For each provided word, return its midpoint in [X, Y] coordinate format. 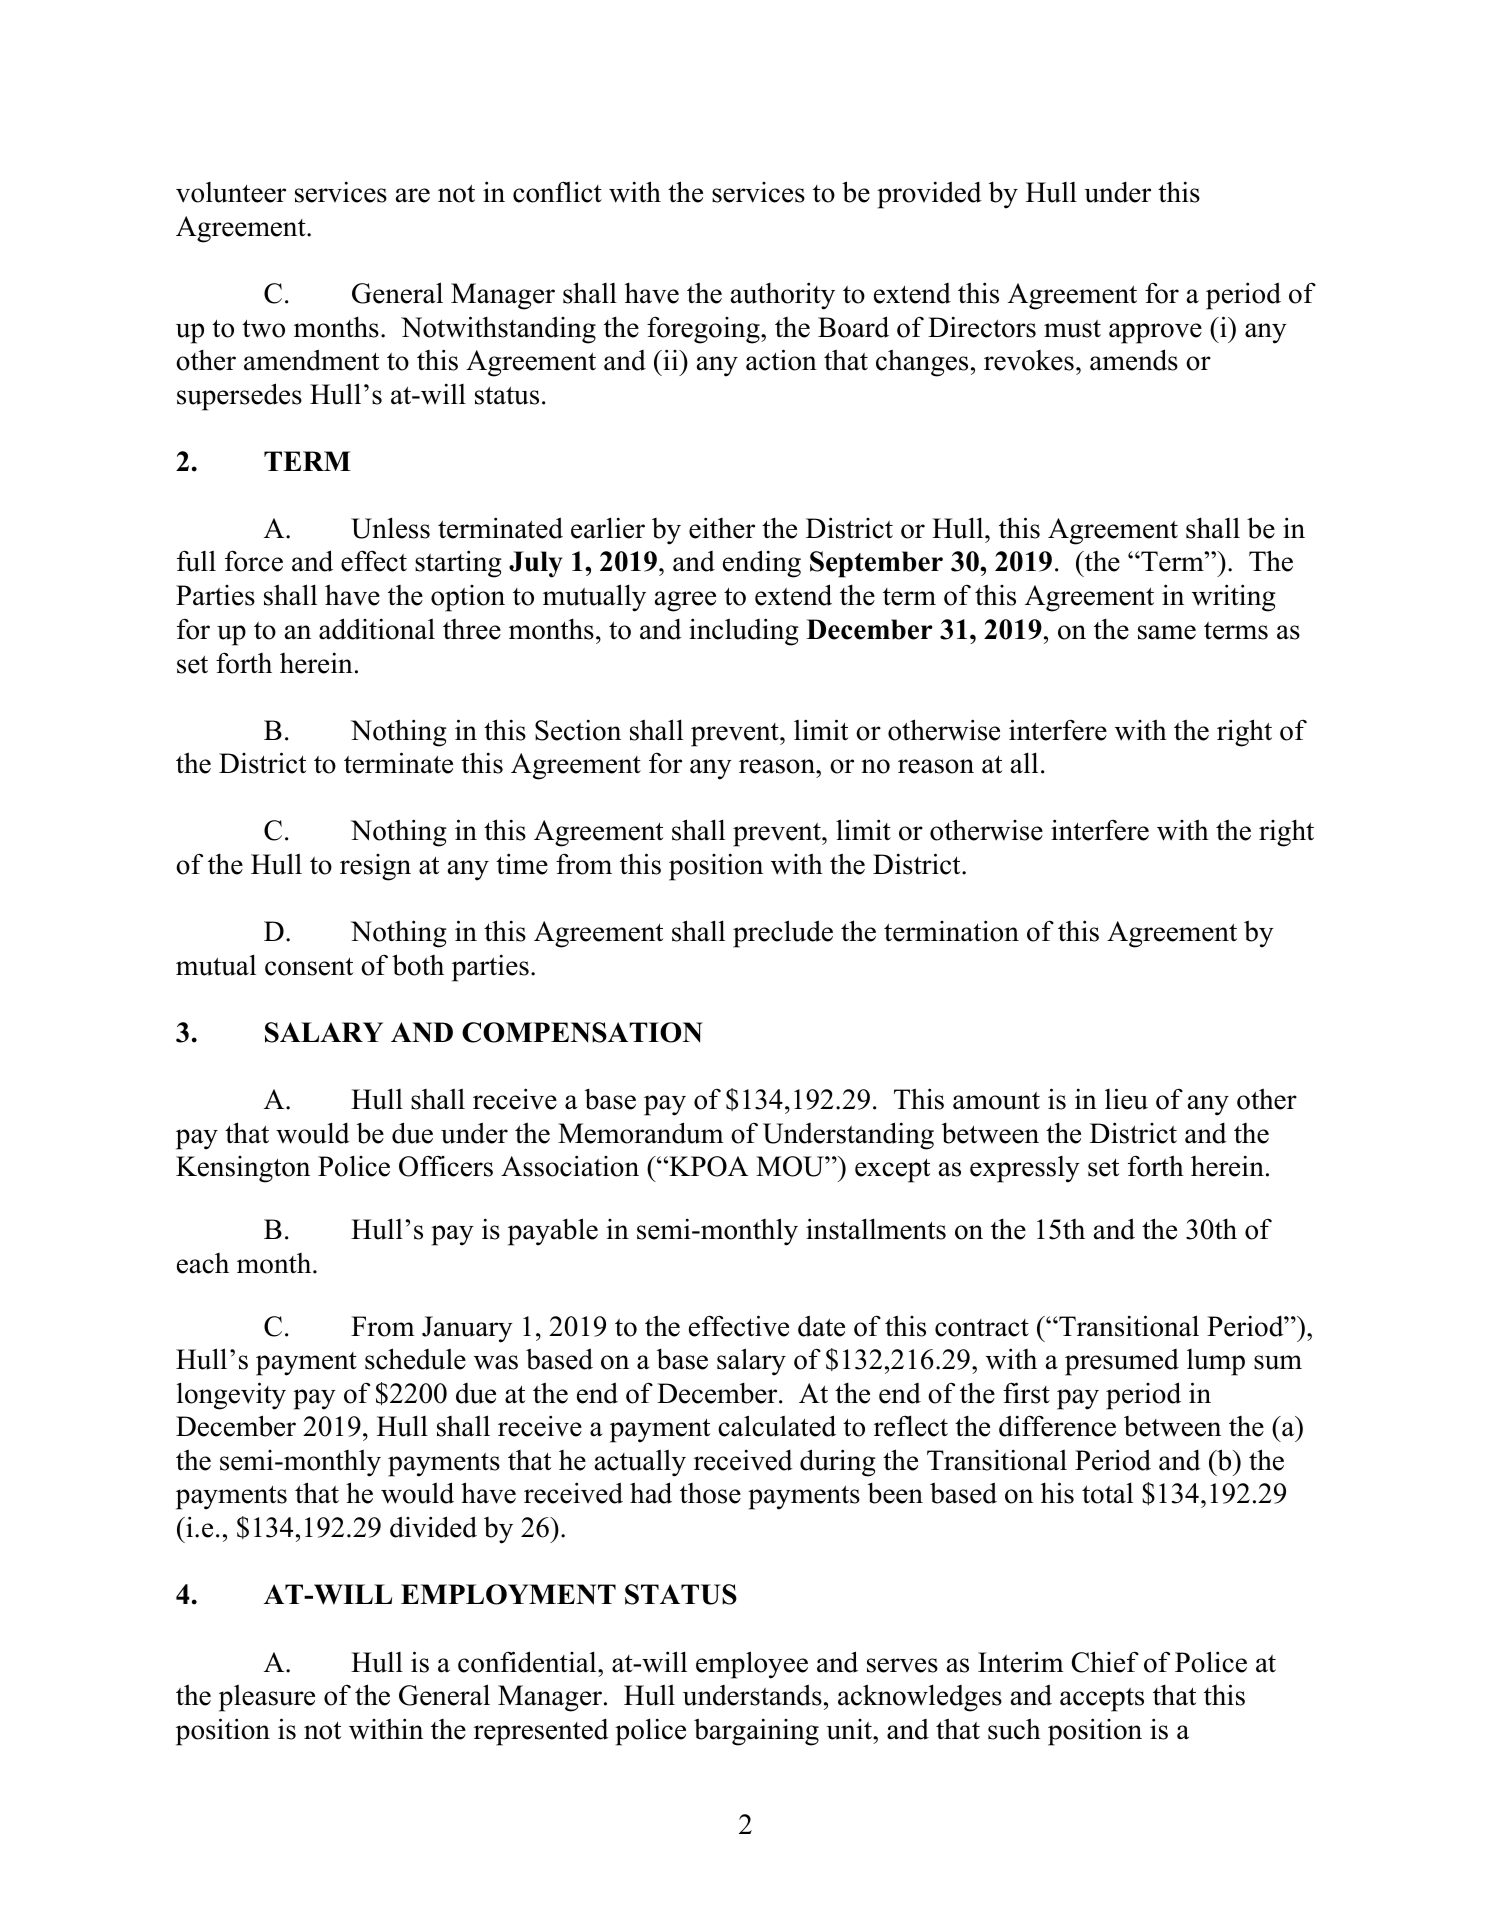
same [1167, 632]
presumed [1122, 1362]
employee [752, 1665]
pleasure [267, 1698]
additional [377, 629]
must [1072, 329]
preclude [783, 934]
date [821, 1326]
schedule [415, 1359]
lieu [1126, 1099]
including [744, 632]
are [413, 195]
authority [783, 296]
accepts [1102, 1700]
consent [309, 967]
